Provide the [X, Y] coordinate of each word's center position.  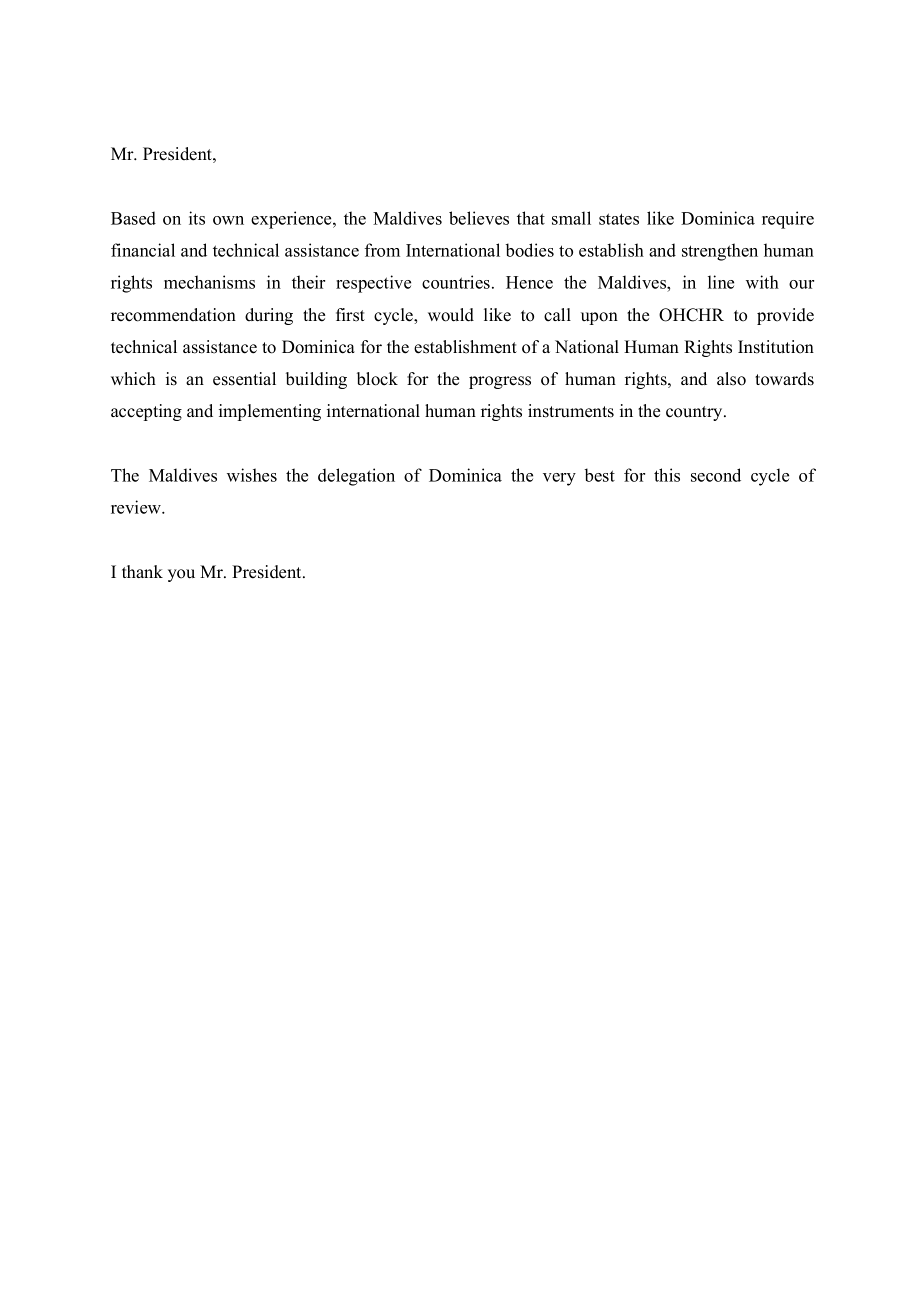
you [181, 575]
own [228, 220]
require [788, 220]
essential [244, 379]
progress [500, 382]
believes [479, 218]
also [731, 379]
